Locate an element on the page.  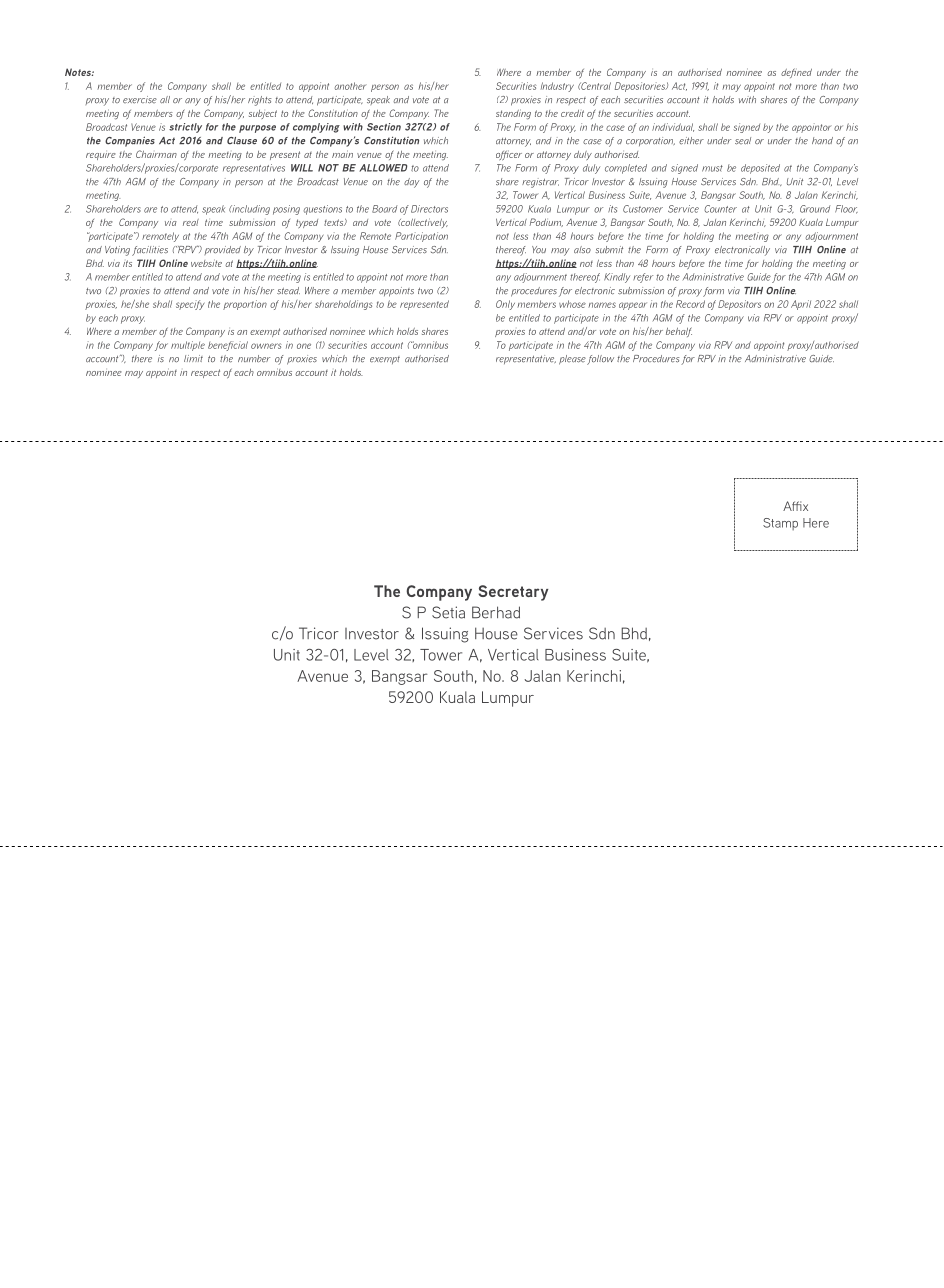
Berhad is located at coordinates (496, 612).
